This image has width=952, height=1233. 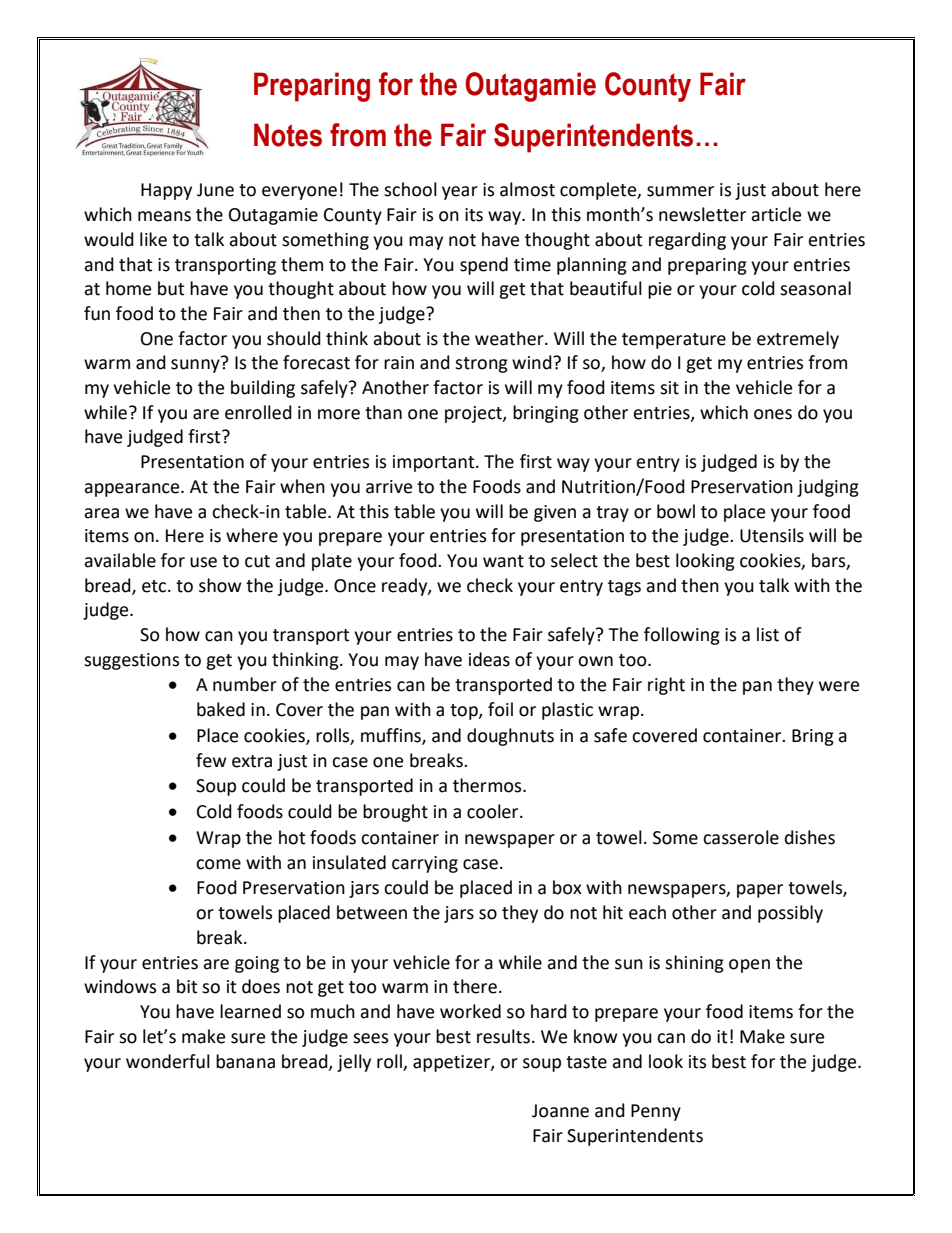 I want to click on wonderful, so click(x=168, y=1061).
